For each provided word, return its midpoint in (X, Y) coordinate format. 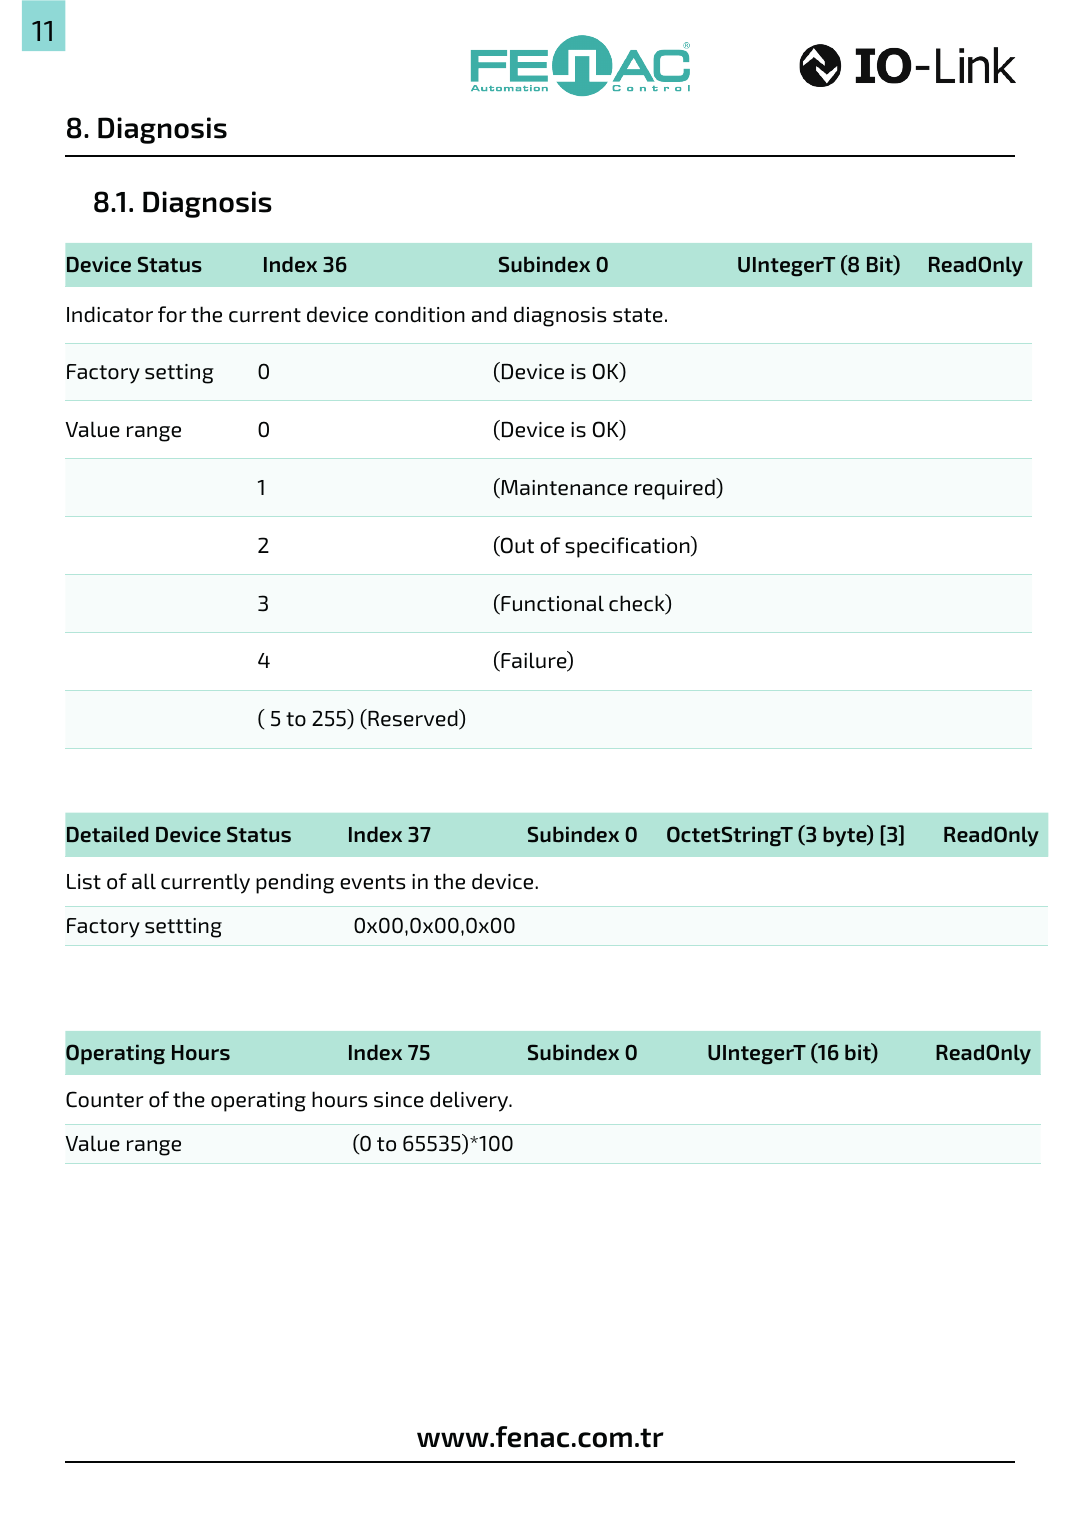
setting (179, 374)
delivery (470, 1101)
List (84, 882)
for (172, 314)
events (372, 882)
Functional (551, 604)
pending (295, 883)
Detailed (107, 834)
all (144, 881)
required (676, 489)
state (638, 315)
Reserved (413, 719)
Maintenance (563, 488)
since (399, 1100)
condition (420, 314)
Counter (105, 1099)
